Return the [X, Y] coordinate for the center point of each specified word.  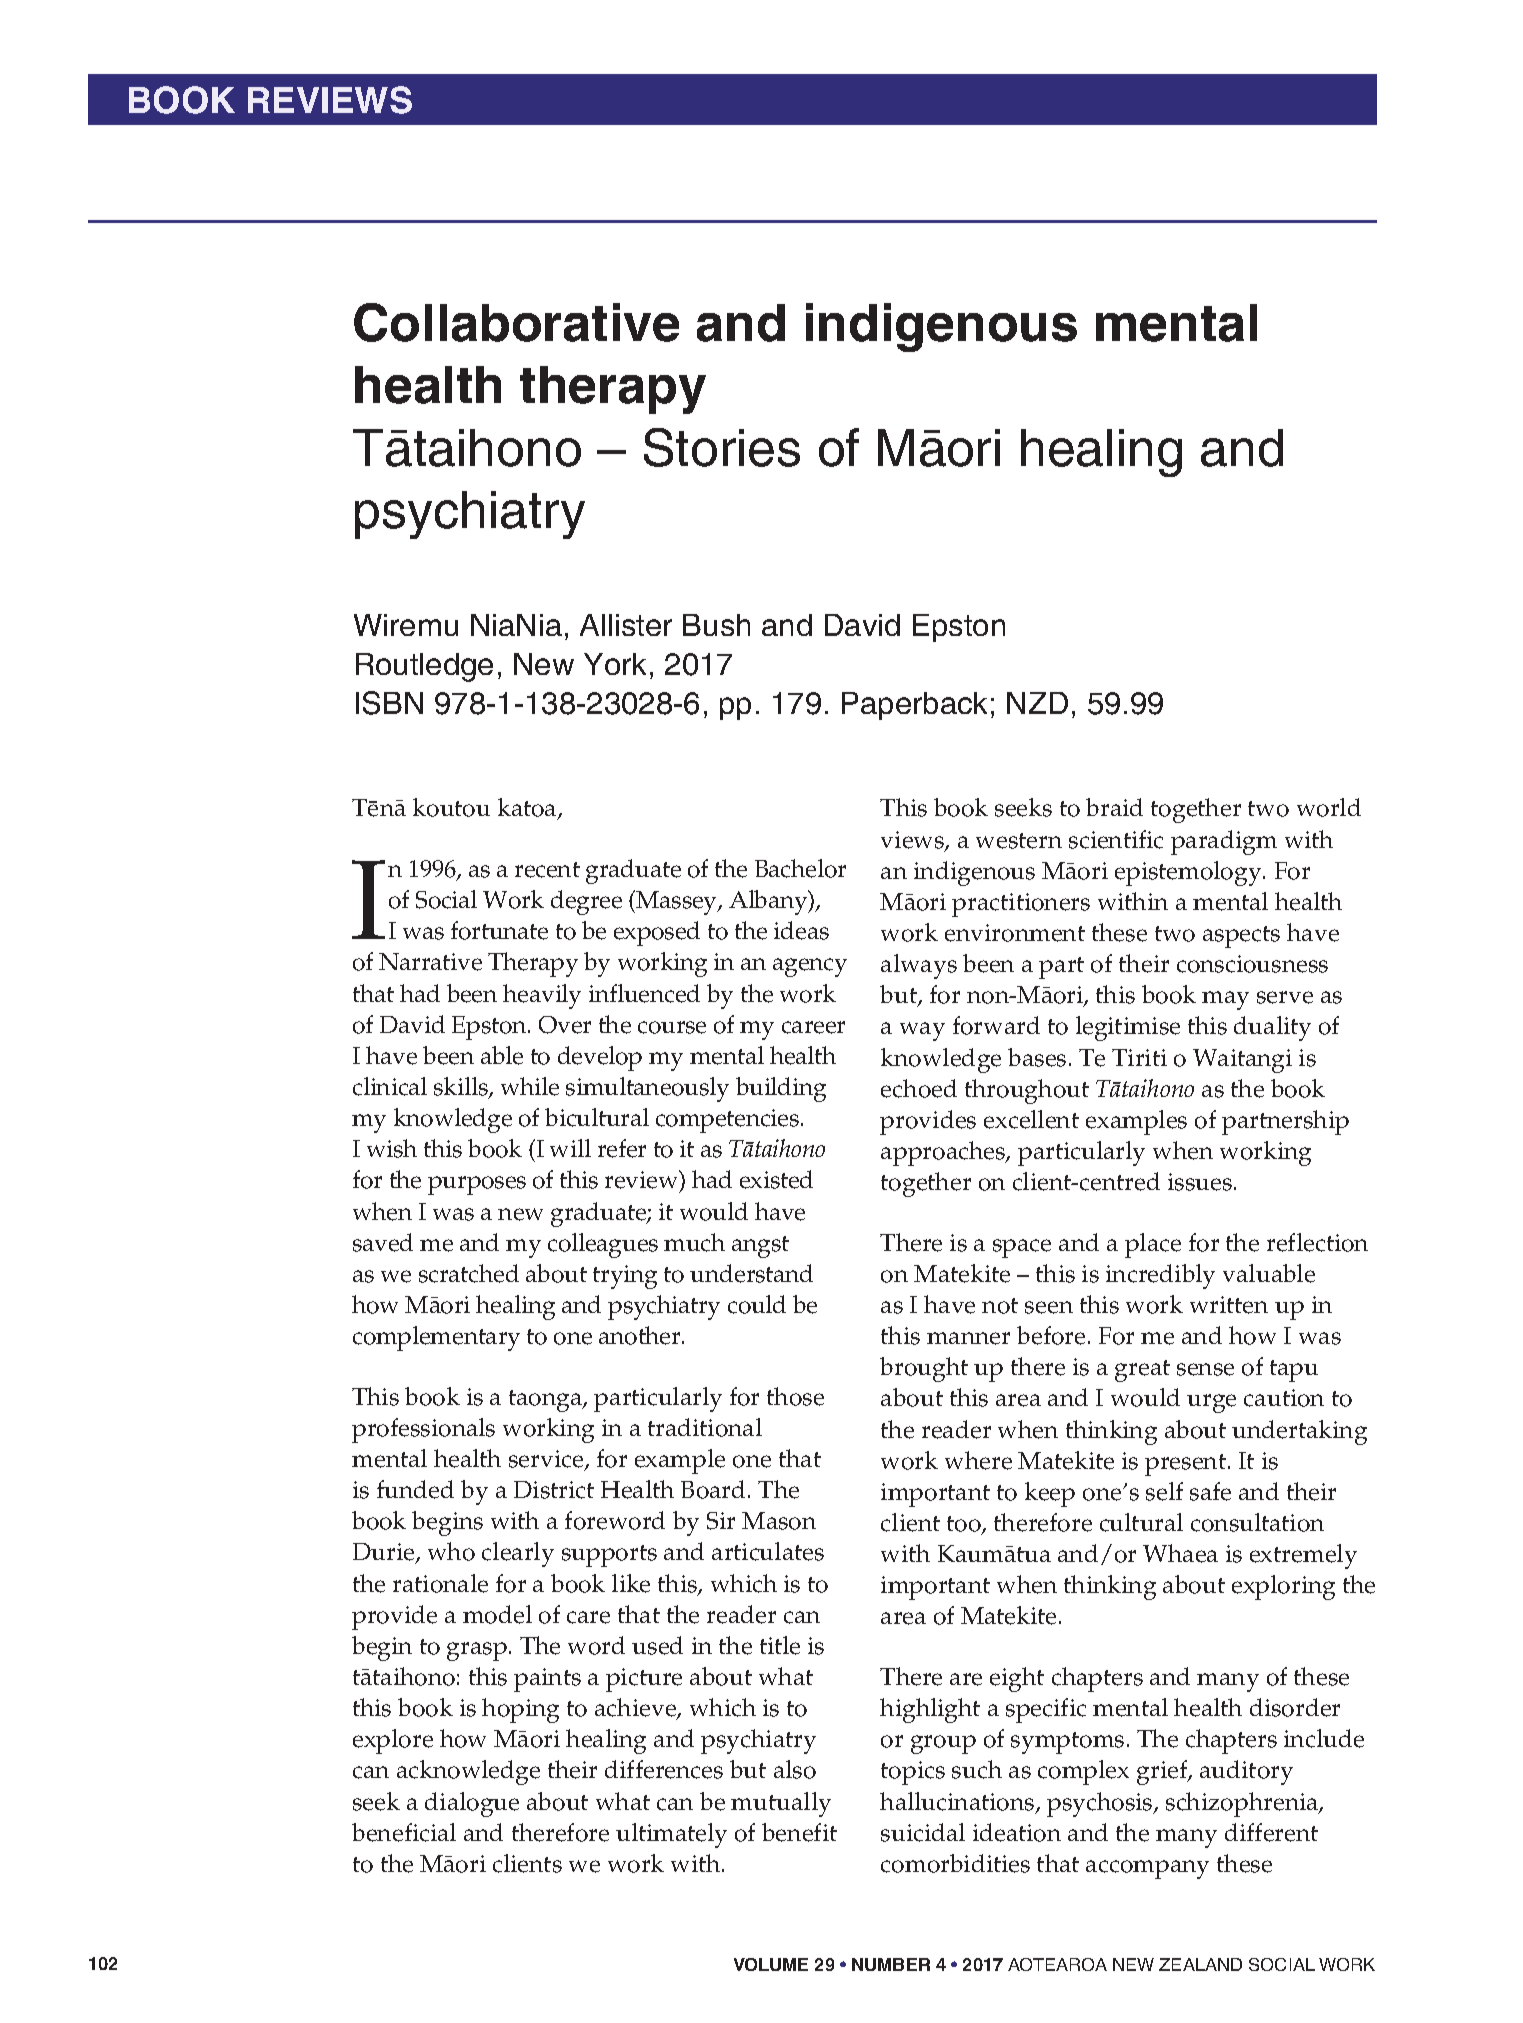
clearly [518, 1554]
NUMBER [891, 1964]
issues [1201, 1182]
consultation [1257, 1522]
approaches [944, 1153]
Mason [779, 1521]
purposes [477, 1185]
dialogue [472, 1804]
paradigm [1224, 842]
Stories [722, 447]
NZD [1037, 703]
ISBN [389, 703]
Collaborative [516, 322]
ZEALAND [1200, 1964]
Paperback [914, 706]
